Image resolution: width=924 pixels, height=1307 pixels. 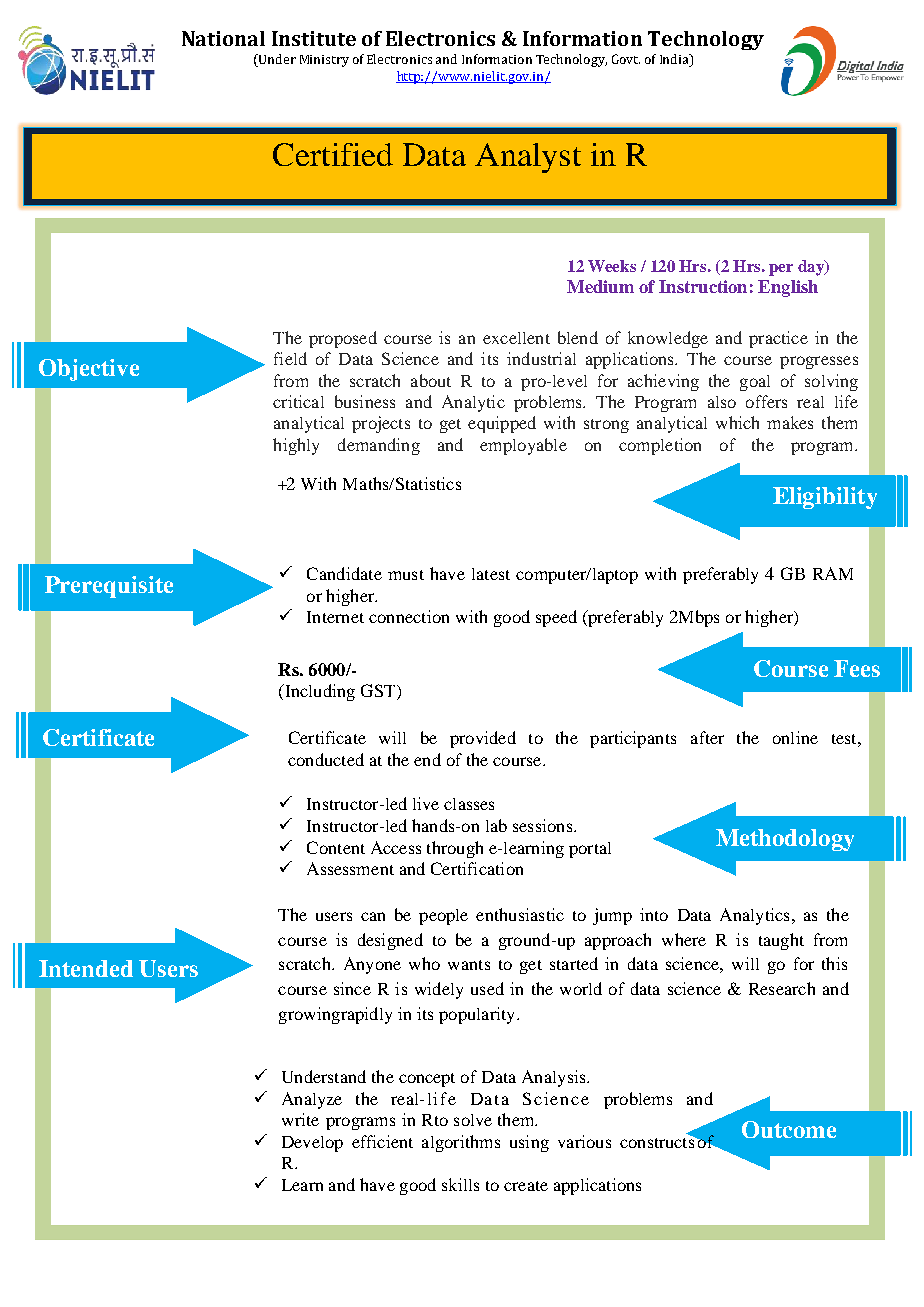 What do you see at coordinates (86, 968) in the page?
I see `Intended` at bounding box center [86, 968].
